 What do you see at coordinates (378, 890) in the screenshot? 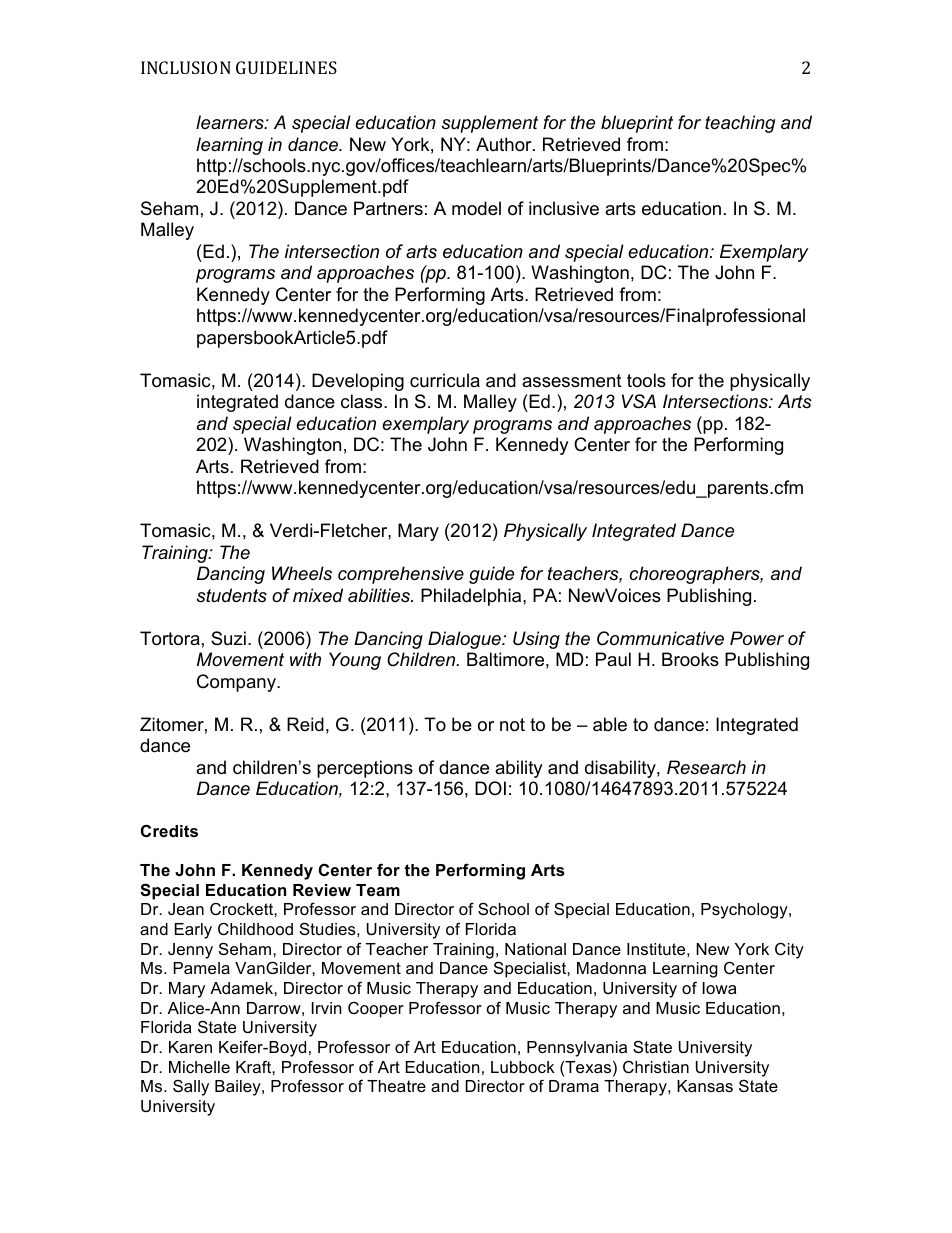
I see `Team` at bounding box center [378, 890].
